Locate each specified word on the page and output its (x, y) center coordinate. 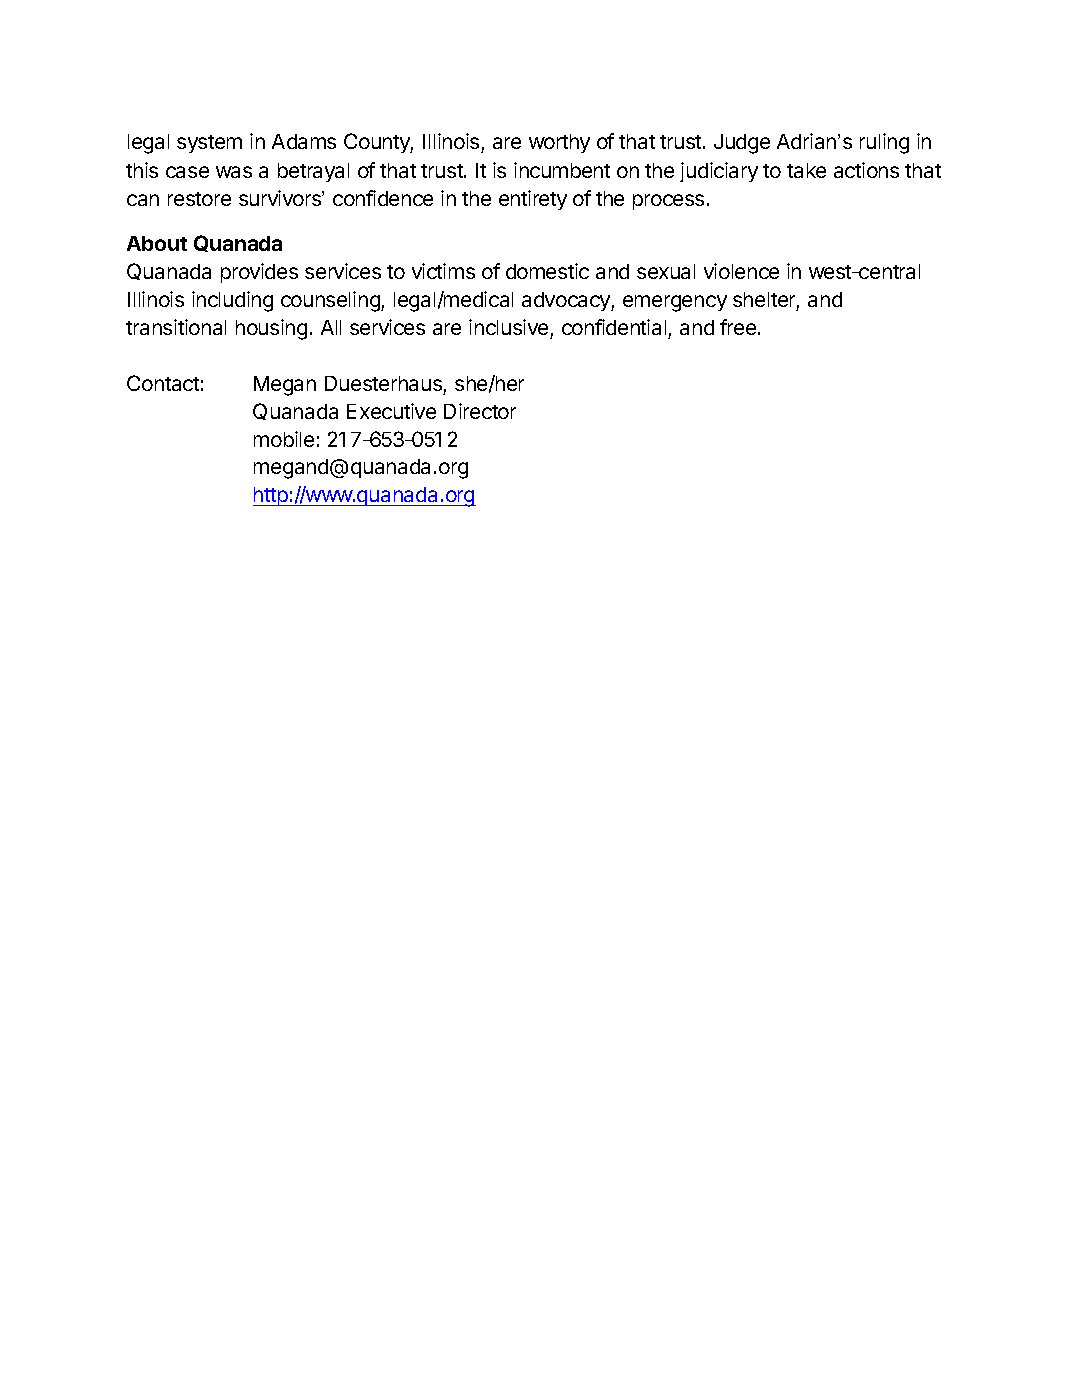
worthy (559, 143)
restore (199, 199)
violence (741, 271)
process (668, 202)
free (739, 327)
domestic (547, 271)
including (232, 301)
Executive (391, 411)
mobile (284, 439)
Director (480, 411)
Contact (163, 383)
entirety (533, 200)
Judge (742, 144)
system (209, 144)
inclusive (508, 327)
